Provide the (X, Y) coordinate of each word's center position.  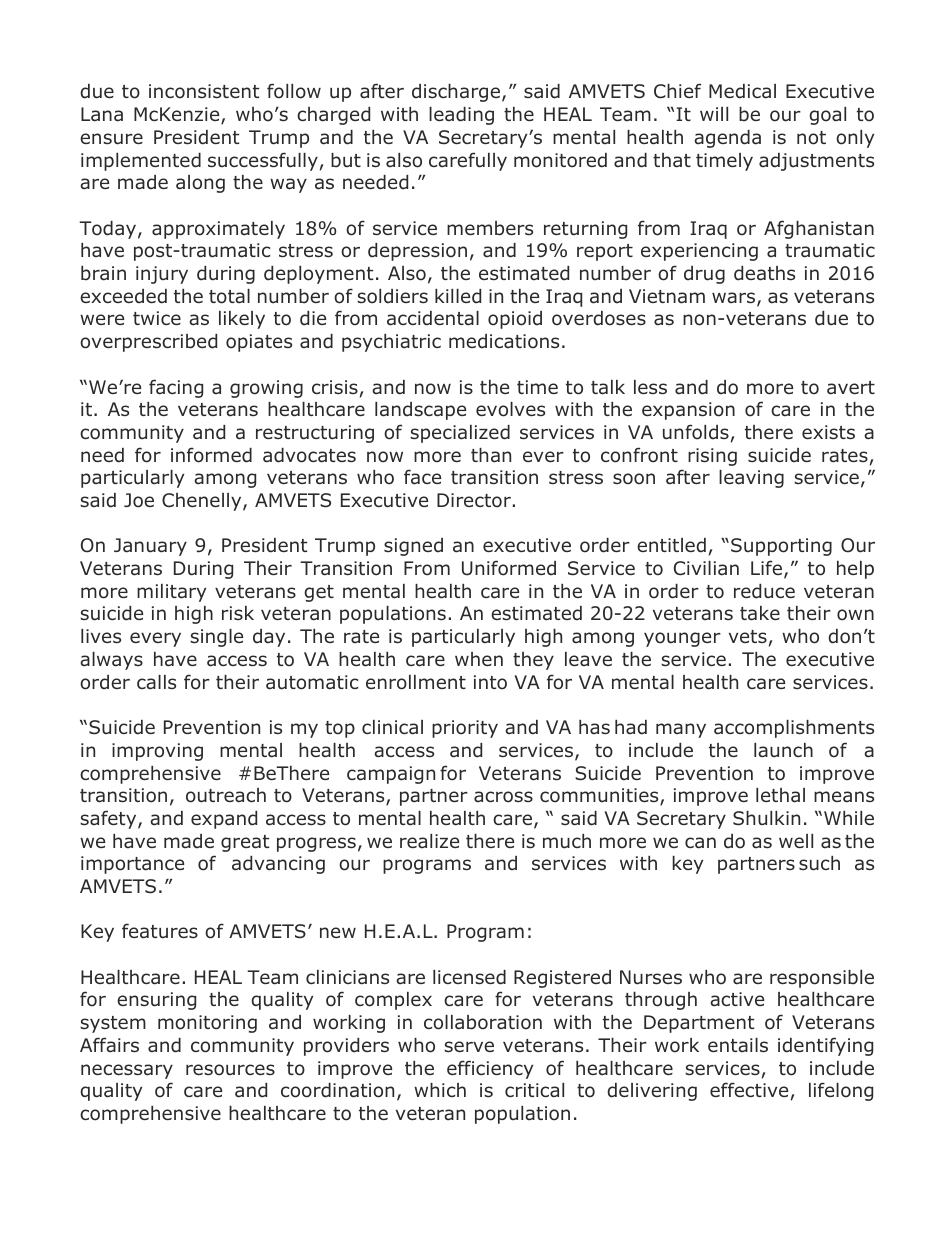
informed (211, 455)
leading (461, 116)
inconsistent (204, 91)
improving (157, 752)
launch (783, 750)
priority (465, 729)
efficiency (490, 1069)
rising (712, 457)
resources (230, 1070)
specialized (460, 434)
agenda (727, 139)
